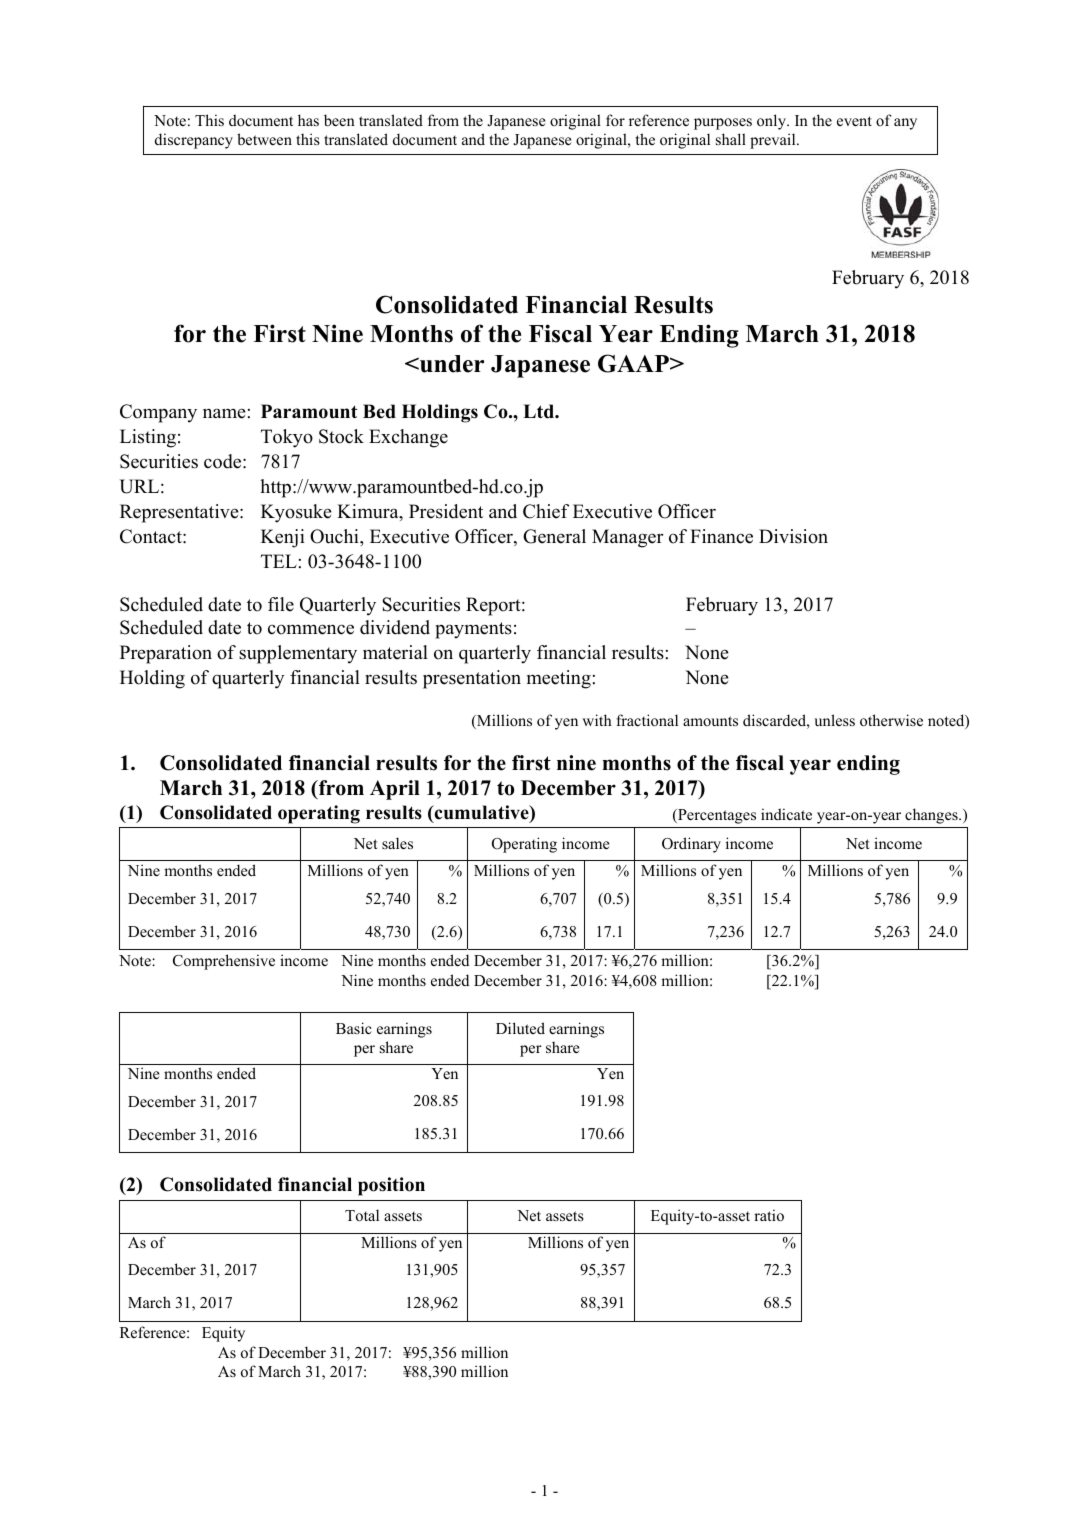 Image resolution: width=1089 pixels, height=1540 pixels. What do you see at coordinates (834, 720) in the screenshot?
I see `unless` at bounding box center [834, 720].
